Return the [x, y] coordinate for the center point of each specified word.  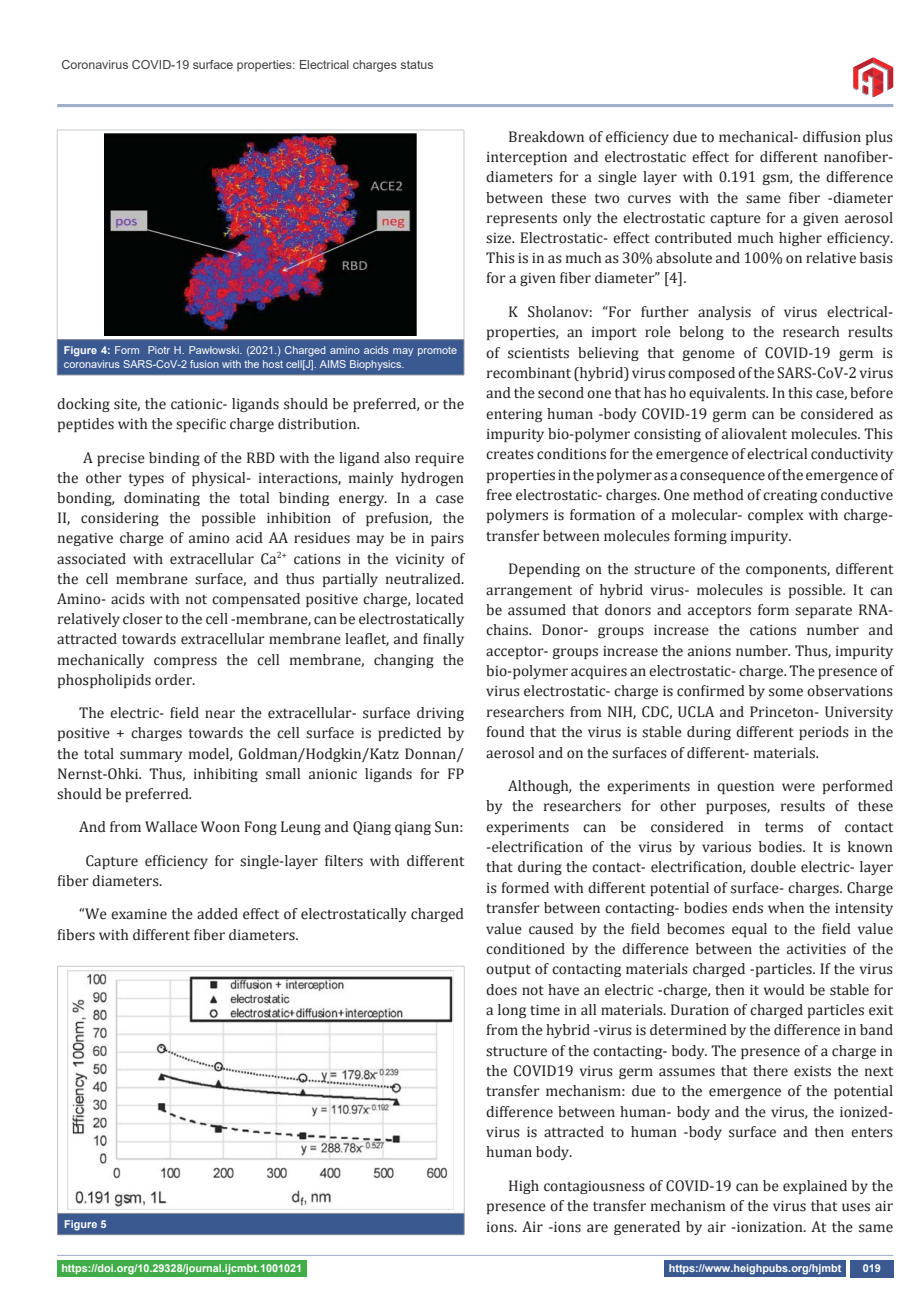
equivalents [728, 394]
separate [823, 612]
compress [185, 662]
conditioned [525, 949]
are [597, 1228]
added [217, 914]
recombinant [529, 373]
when [786, 908]
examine [139, 914]
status [417, 64]
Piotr [159, 350]
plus [879, 138]
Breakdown [546, 137]
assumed [537, 610]
